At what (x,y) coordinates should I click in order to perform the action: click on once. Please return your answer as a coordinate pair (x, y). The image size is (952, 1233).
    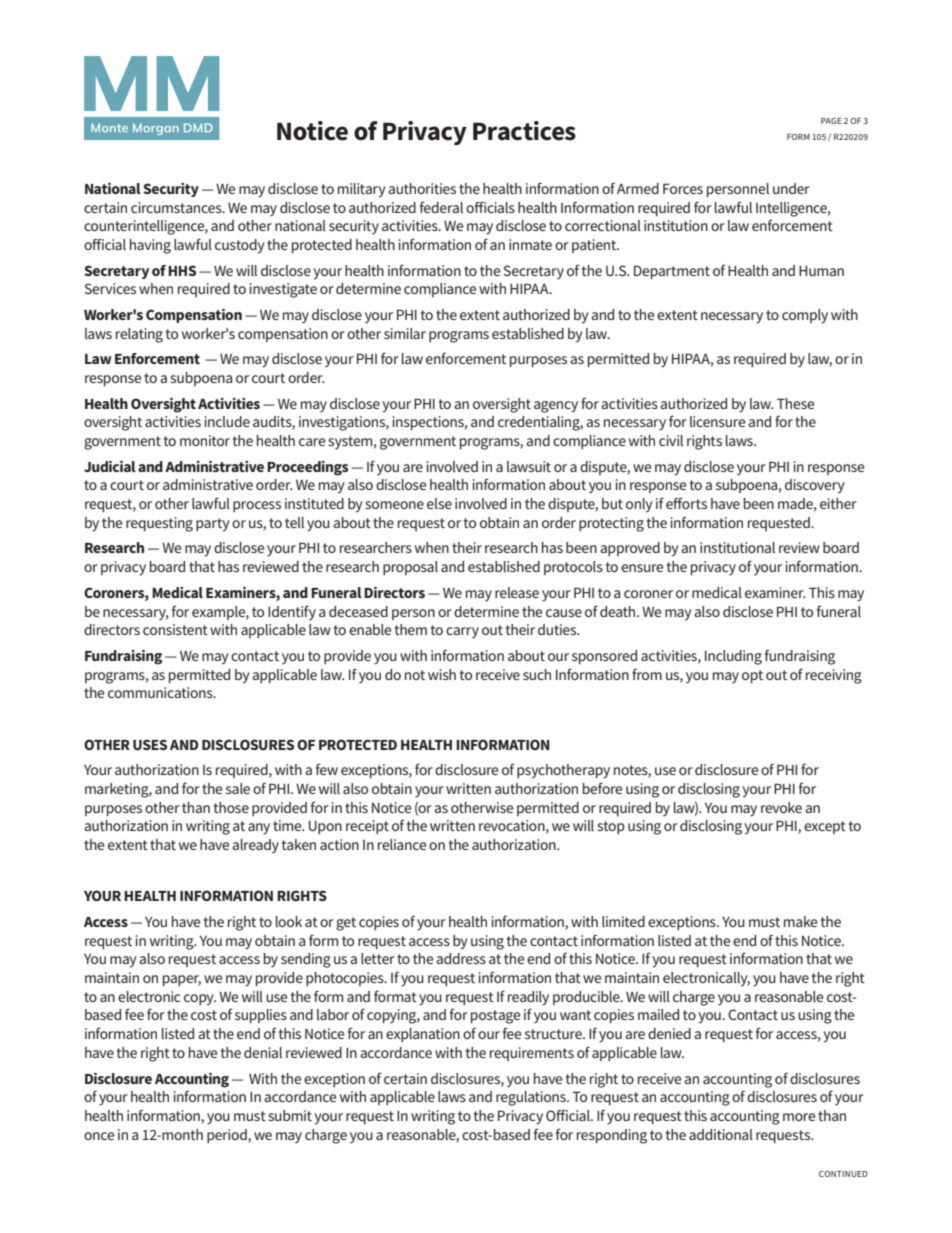
    Looking at the image, I should click on (99, 1136).
